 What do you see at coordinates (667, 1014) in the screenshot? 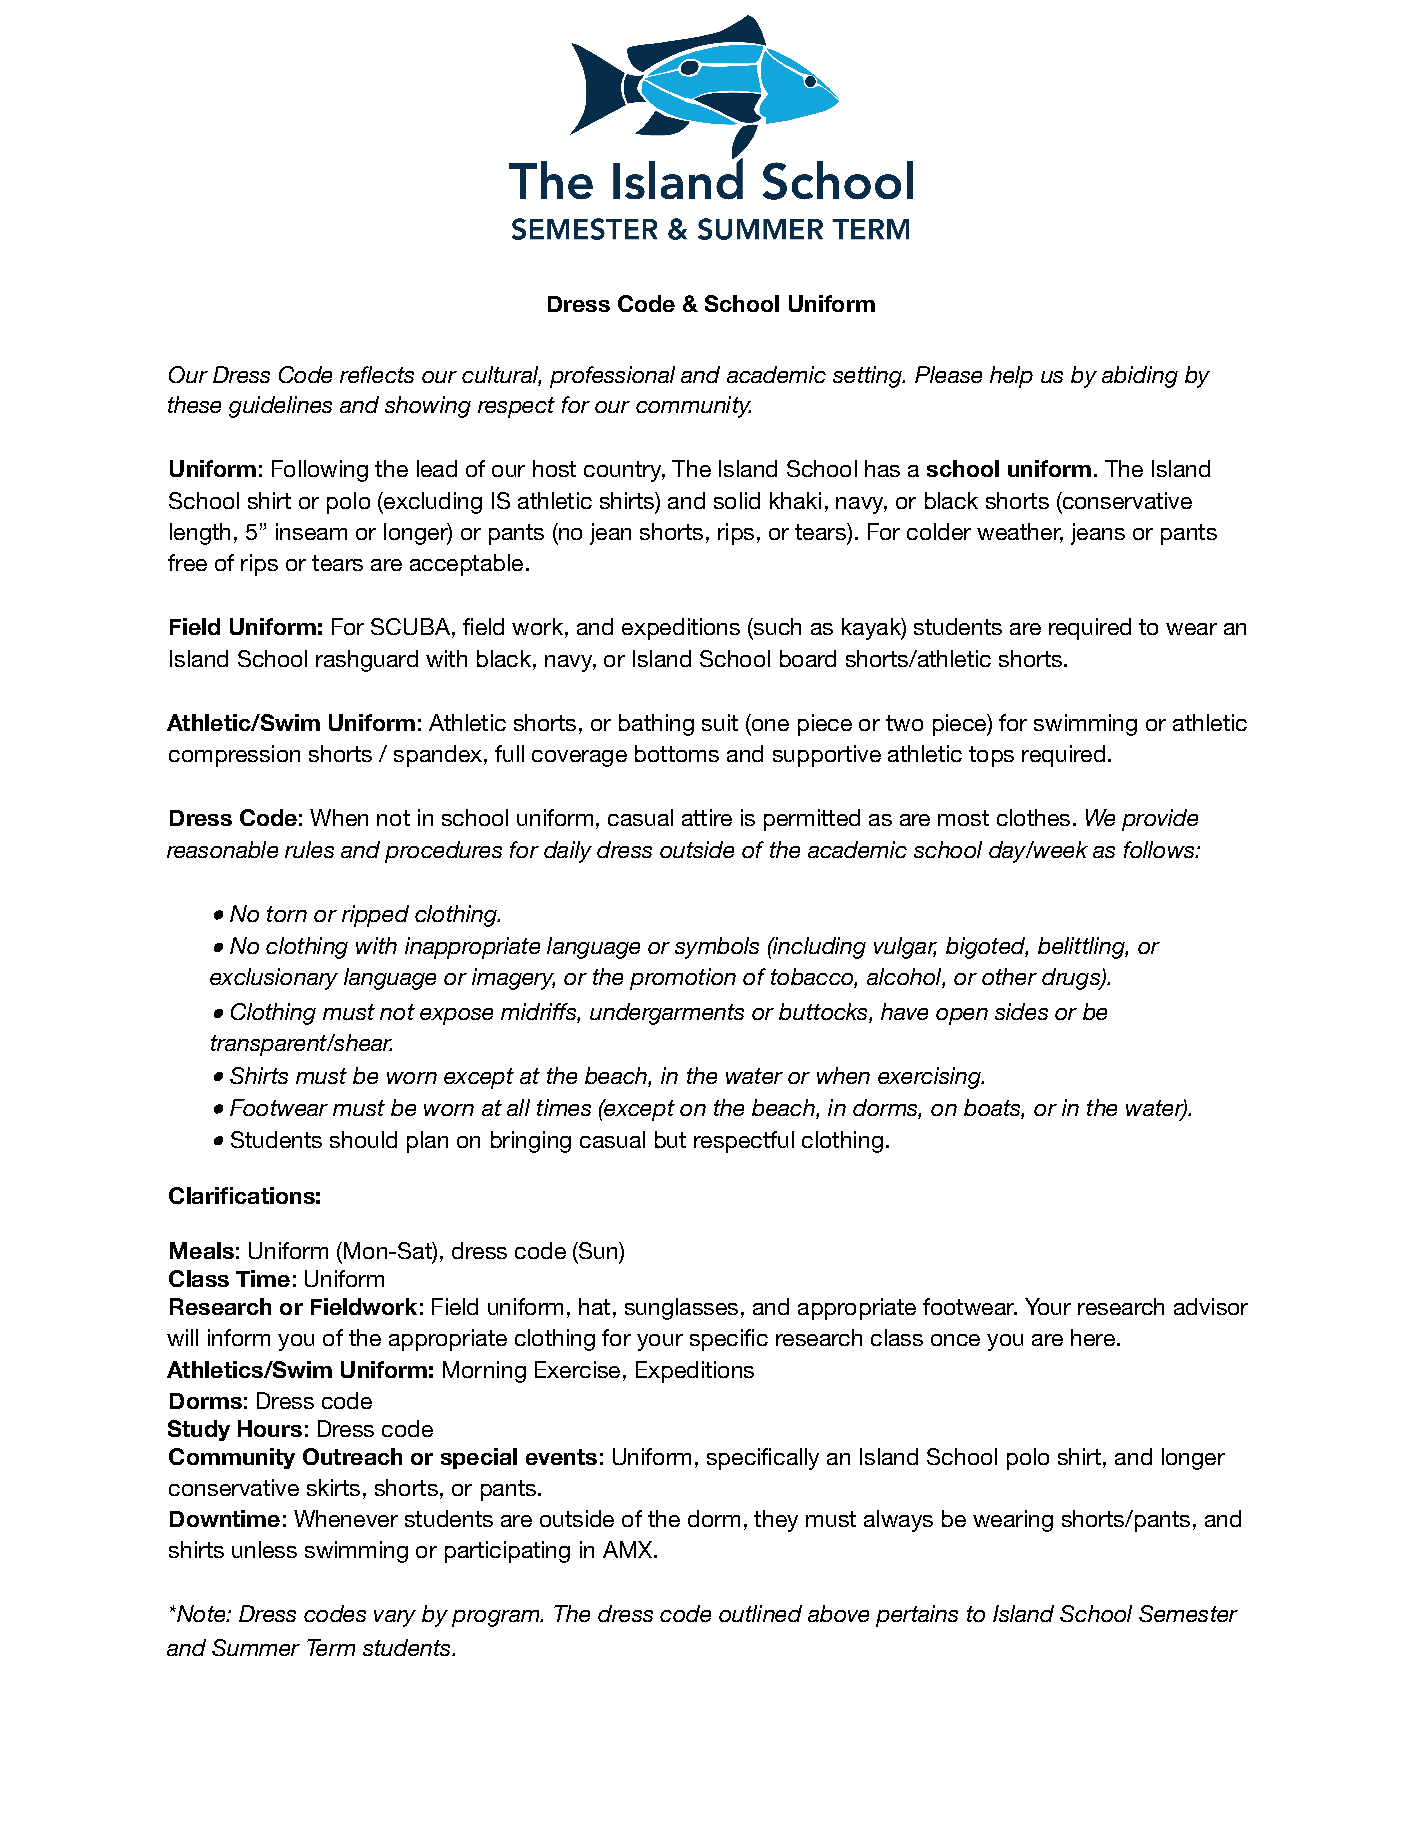
I see `undergarments` at bounding box center [667, 1014].
